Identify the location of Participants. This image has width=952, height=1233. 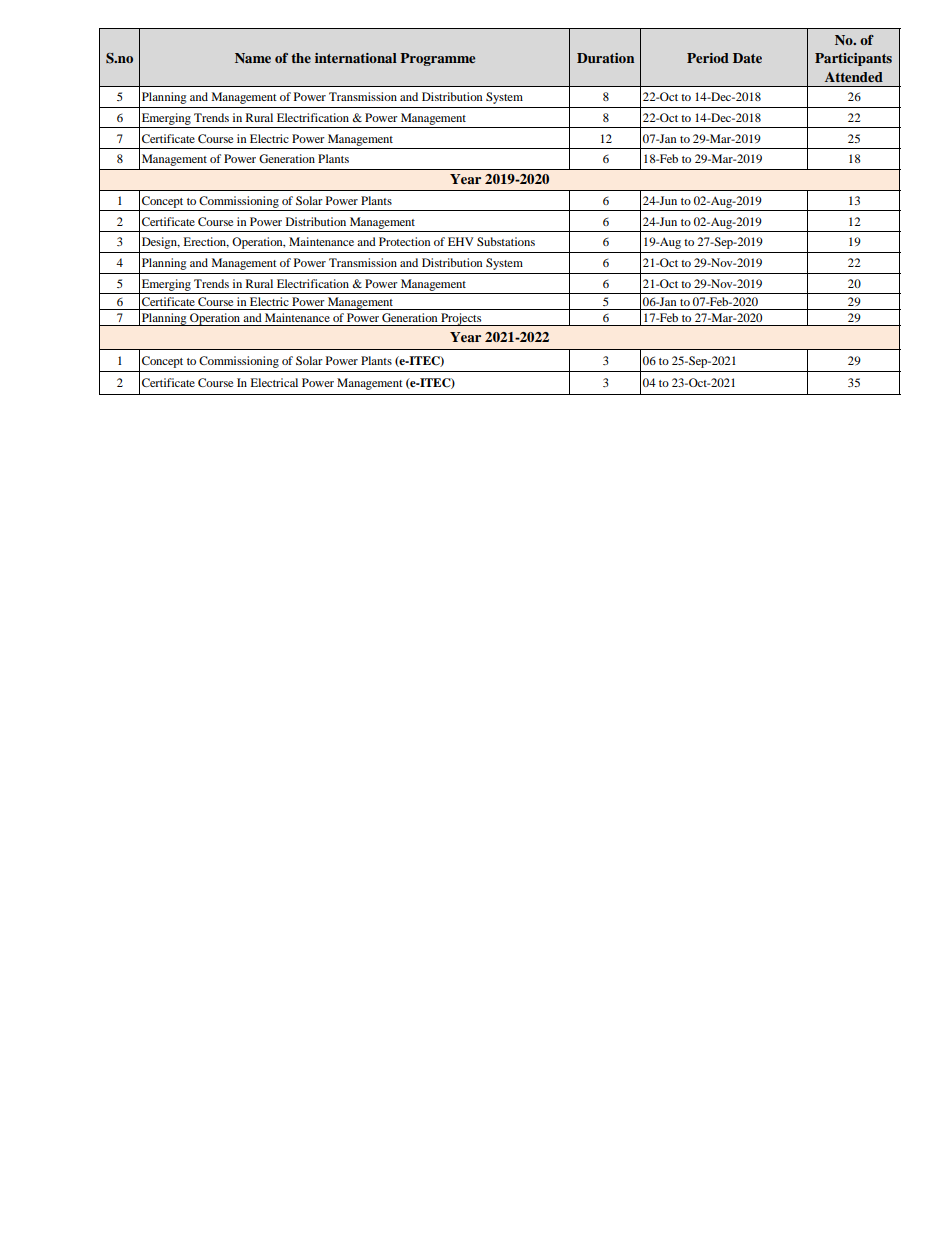
(853, 59).
